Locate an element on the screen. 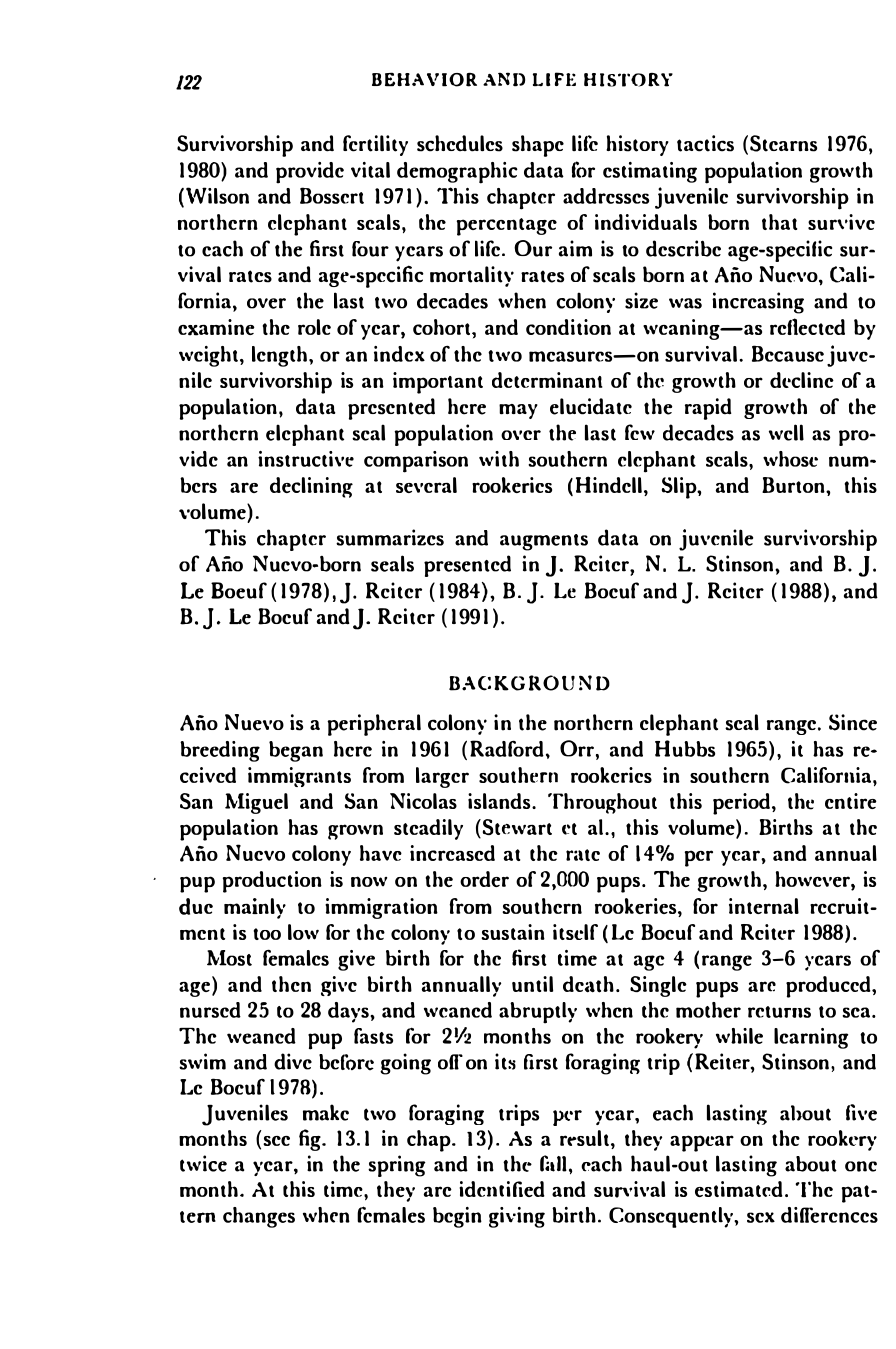  Stearns is located at coordinates (783, 143).
